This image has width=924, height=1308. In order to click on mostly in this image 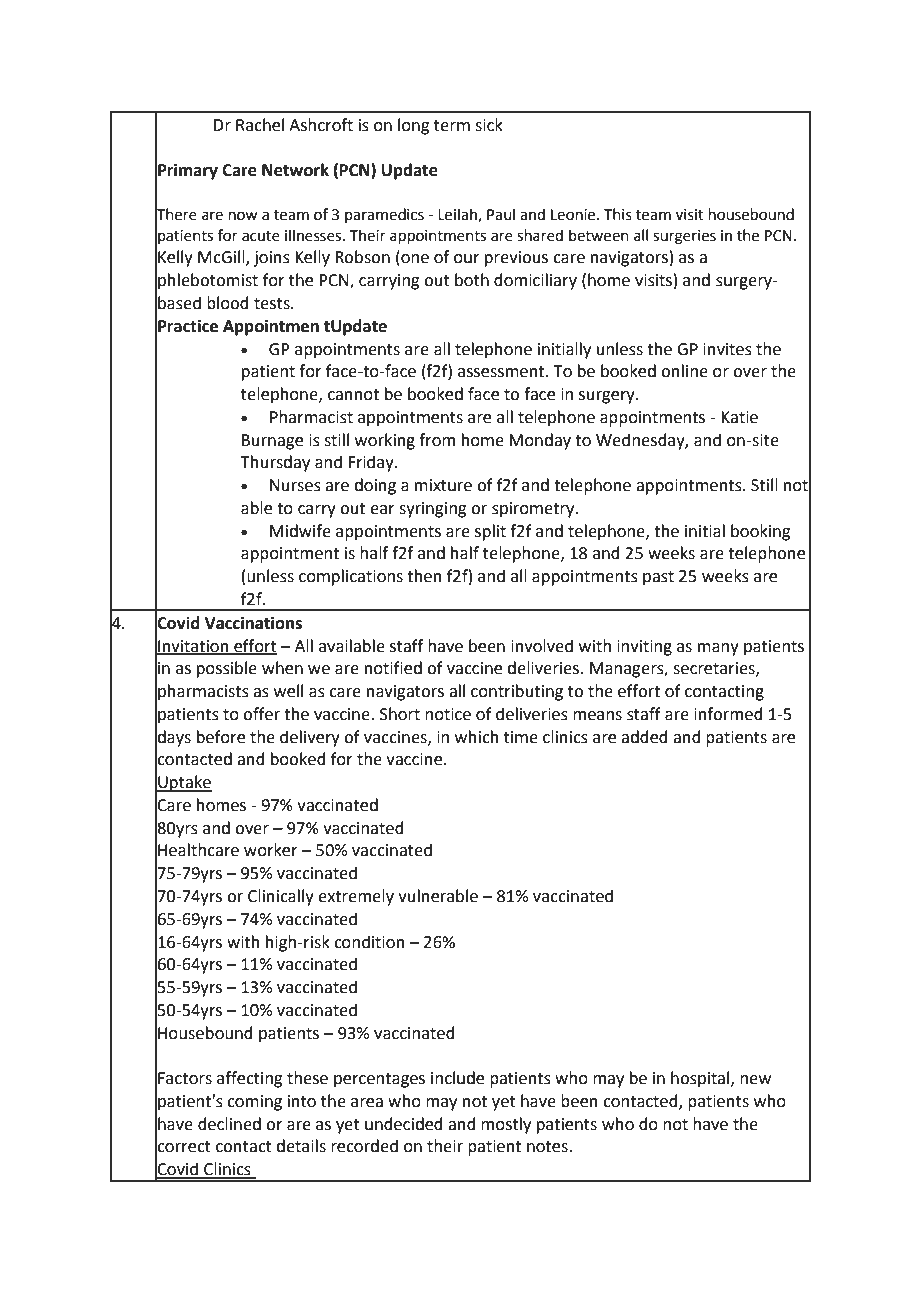, I will do `click(506, 1125)`.
